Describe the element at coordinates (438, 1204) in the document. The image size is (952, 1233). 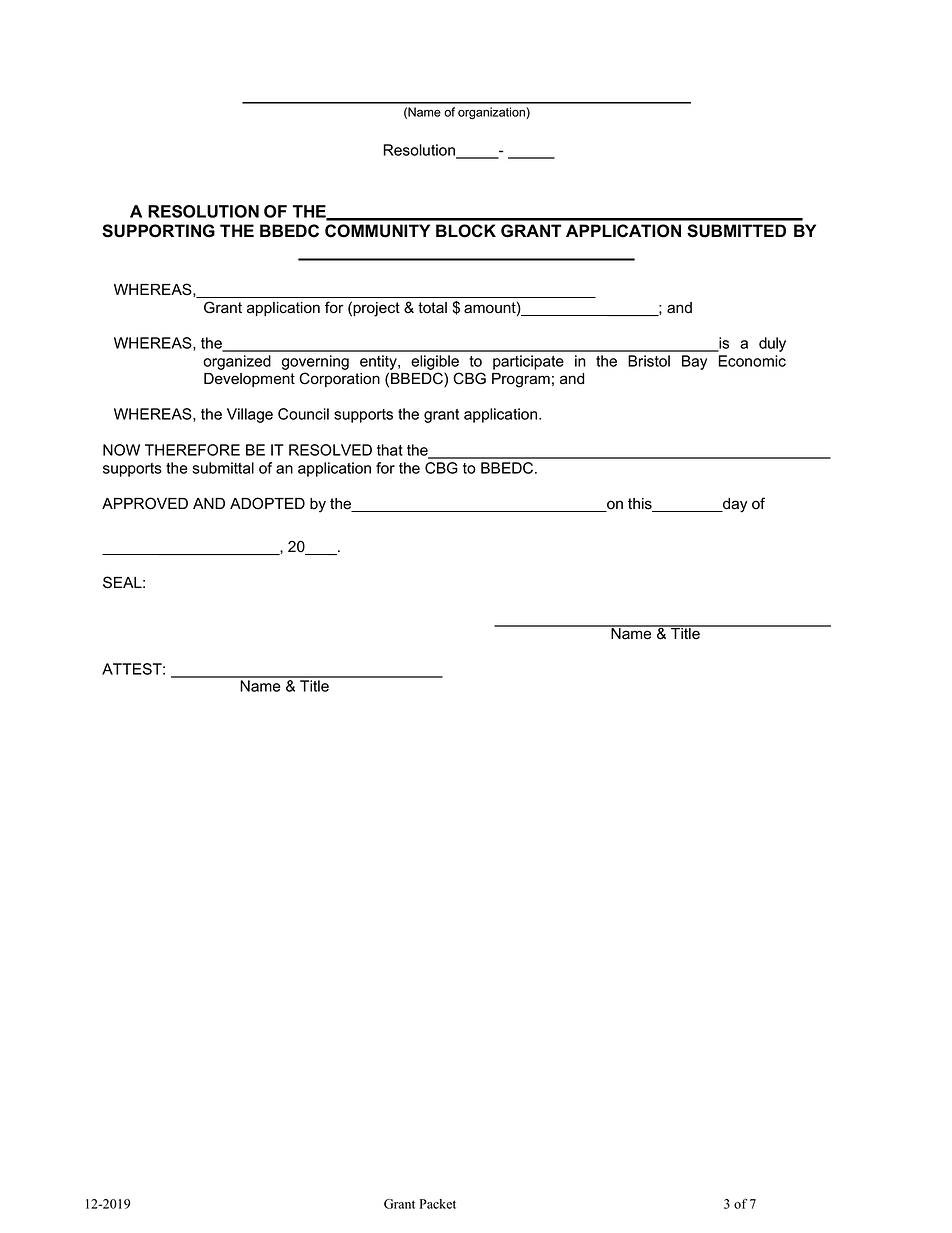
I see `Packet` at that location.
